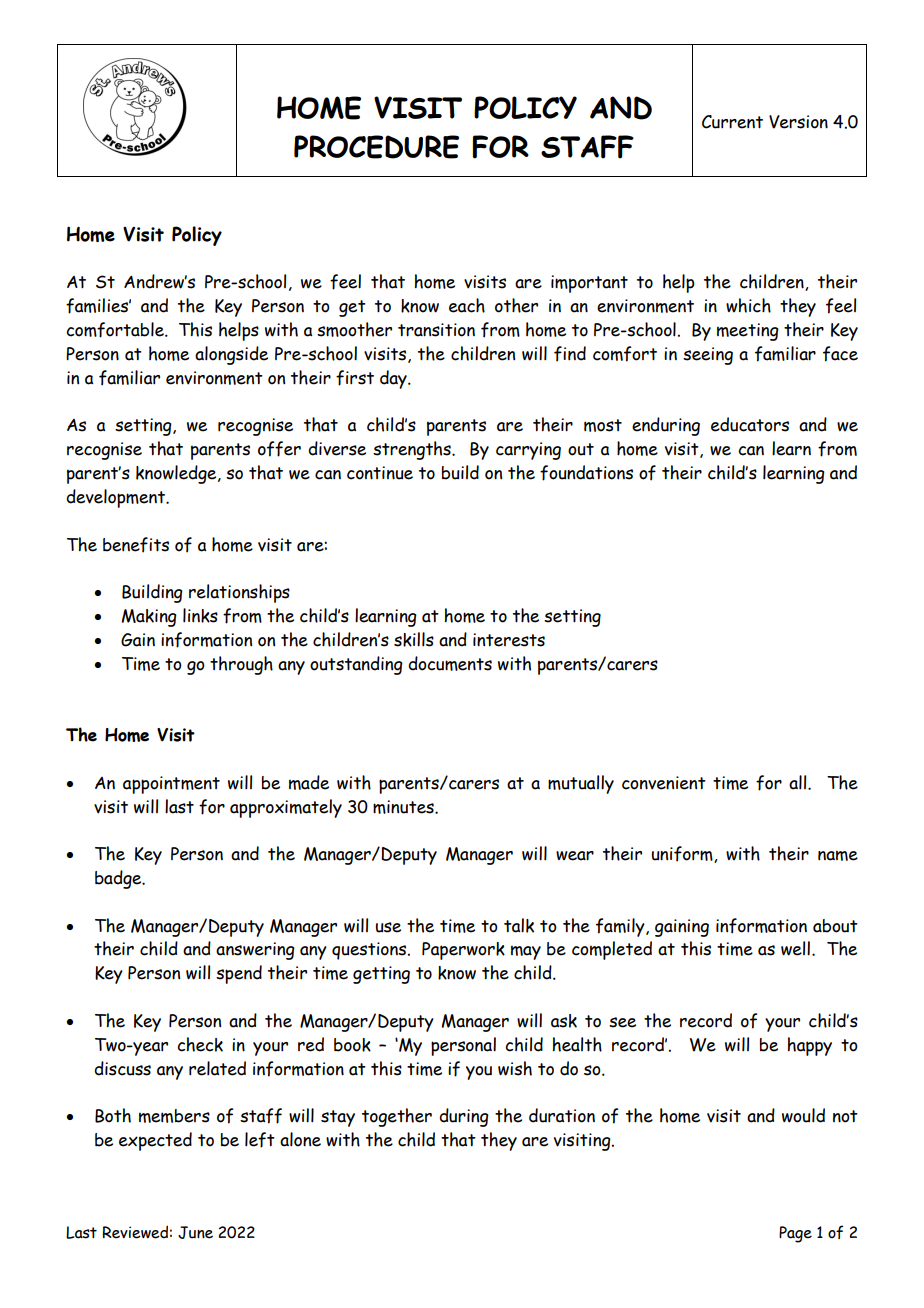 The height and width of the screenshot is (1308, 924). Describe the element at coordinates (376, 147) in the screenshot. I see `PROCEDURE` at that location.
